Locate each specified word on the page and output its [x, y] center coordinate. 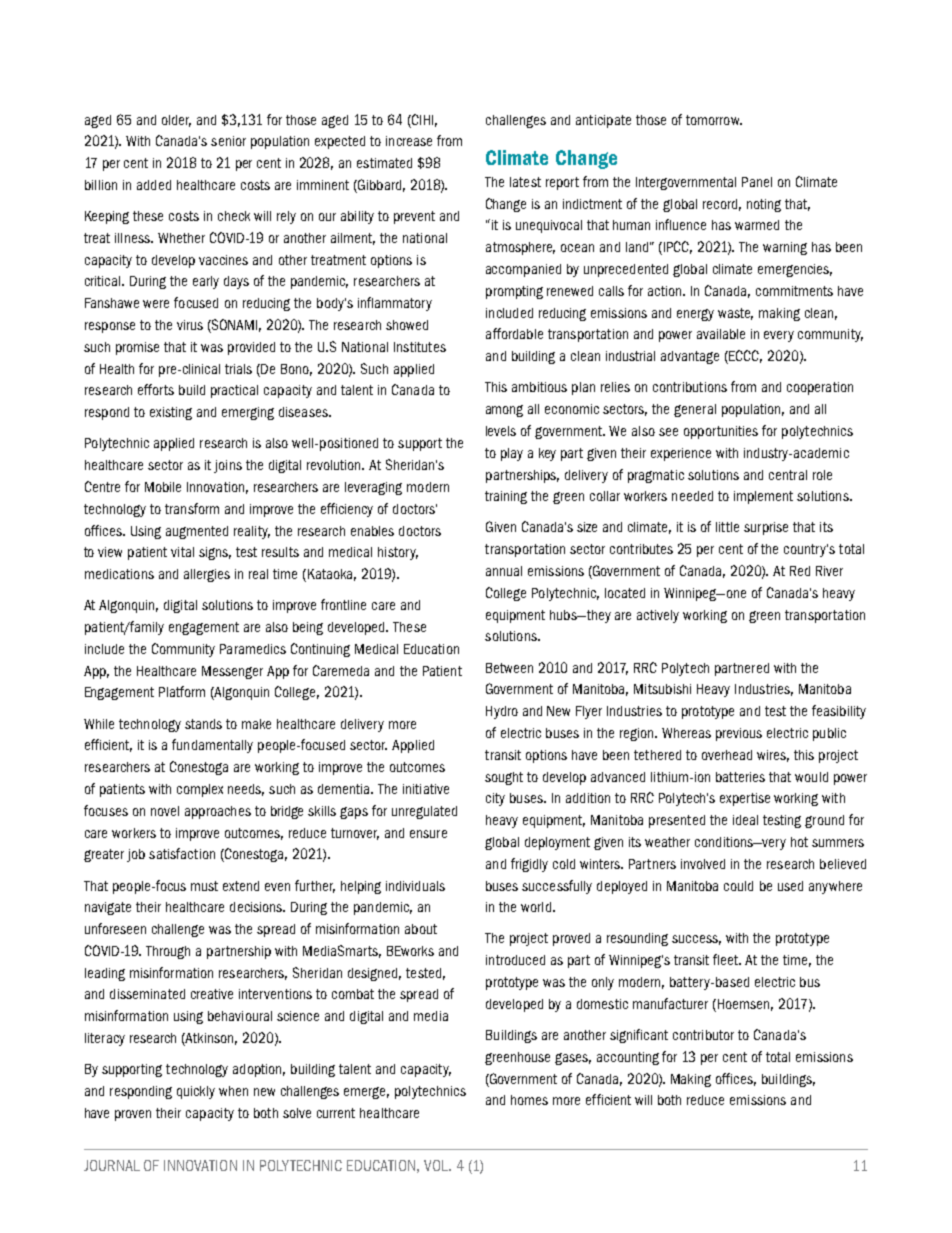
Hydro [502, 712]
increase [409, 141]
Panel [757, 182]
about [421, 929]
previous [739, 734]
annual [504, 571]
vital [182, 552]
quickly [196, 1092]
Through [168, 952]
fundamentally [212, 746]
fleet [727, 959]
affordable [514, 333]
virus [190, 325]
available [721, 334]
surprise [766, 528]
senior [228, 141]
